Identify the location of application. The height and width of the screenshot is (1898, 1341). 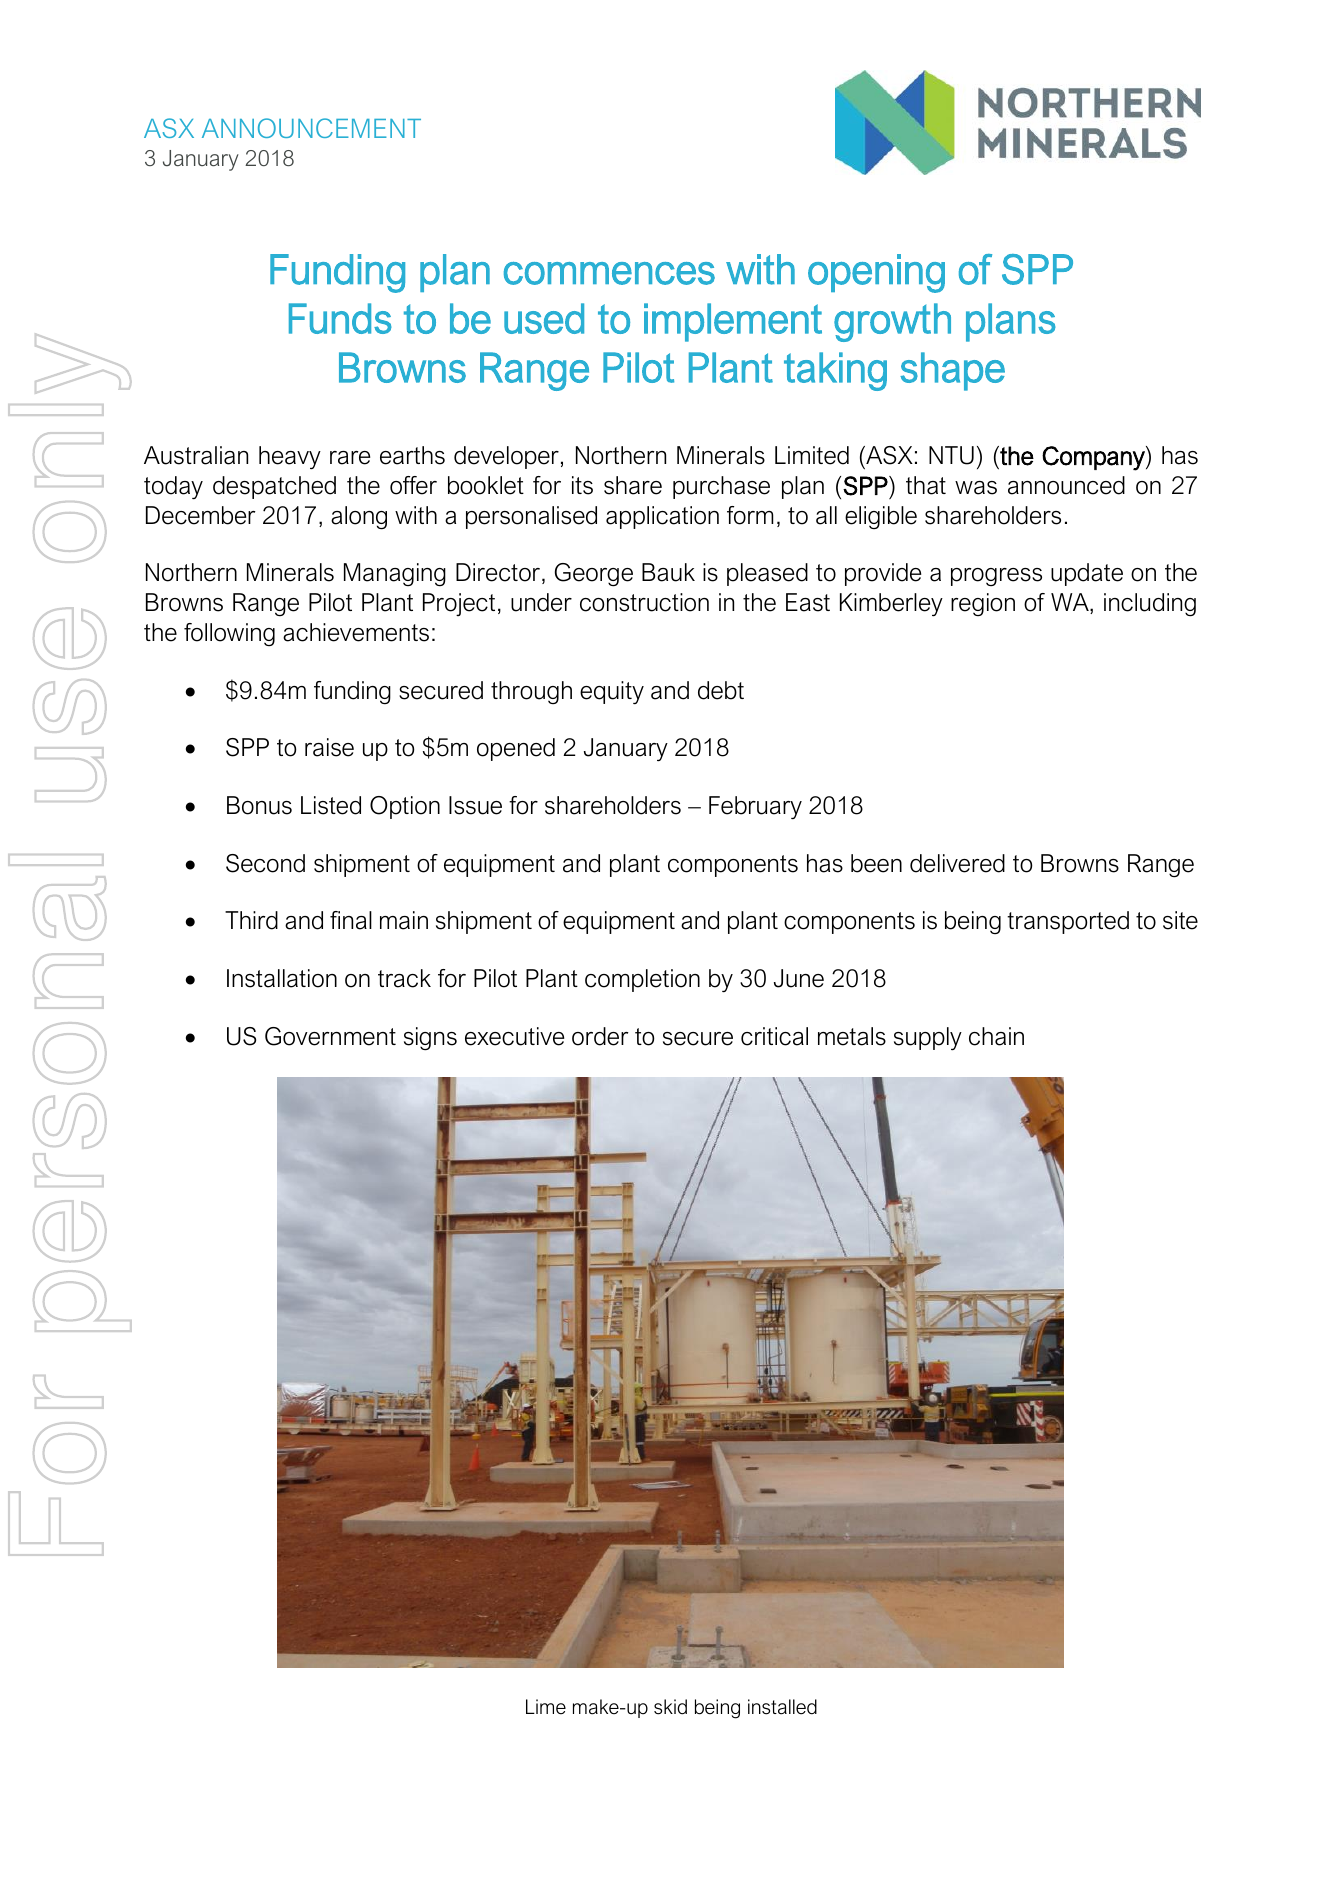
(662, 517).
